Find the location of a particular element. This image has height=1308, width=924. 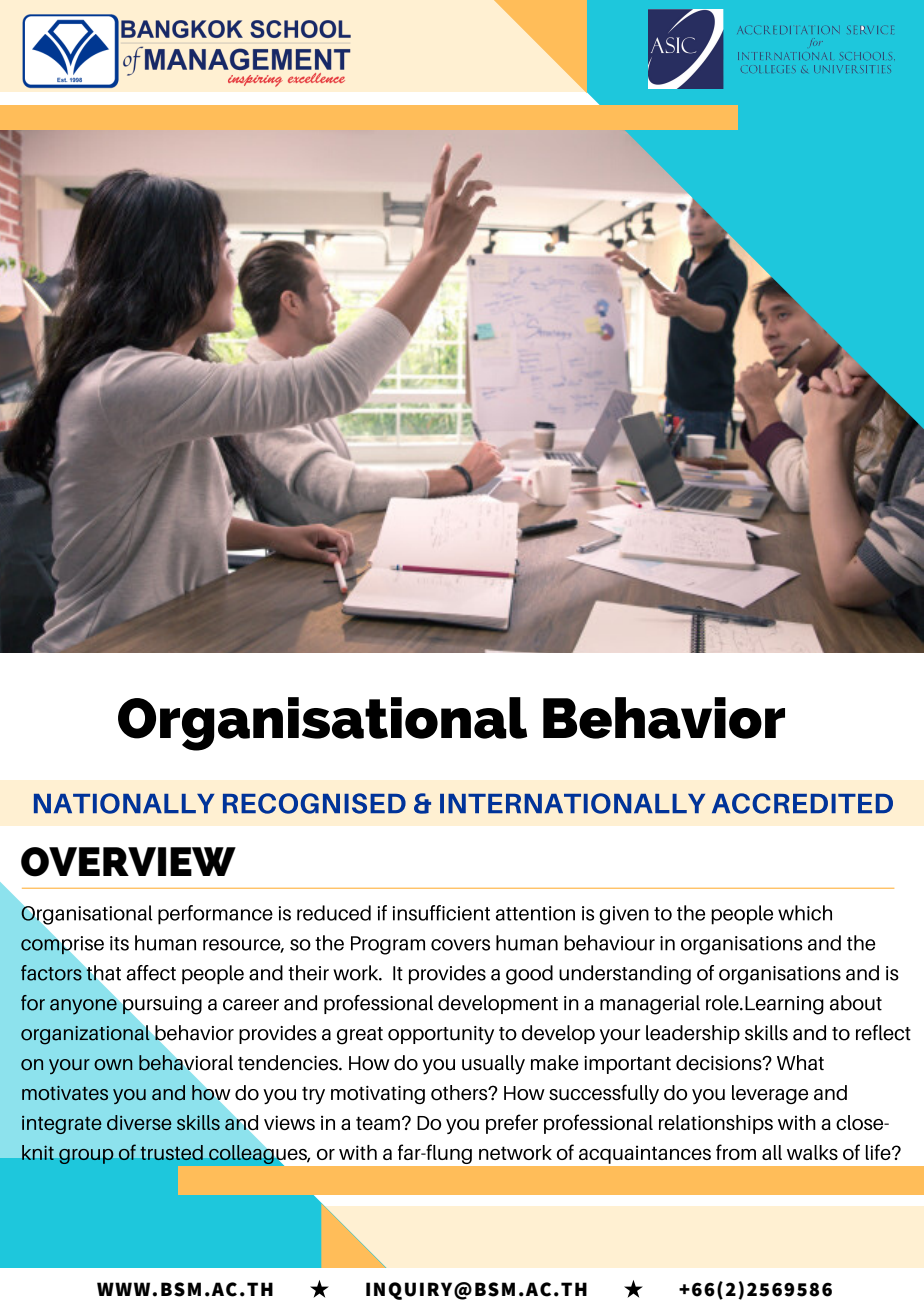

good is located at coordinates (529, 975).
